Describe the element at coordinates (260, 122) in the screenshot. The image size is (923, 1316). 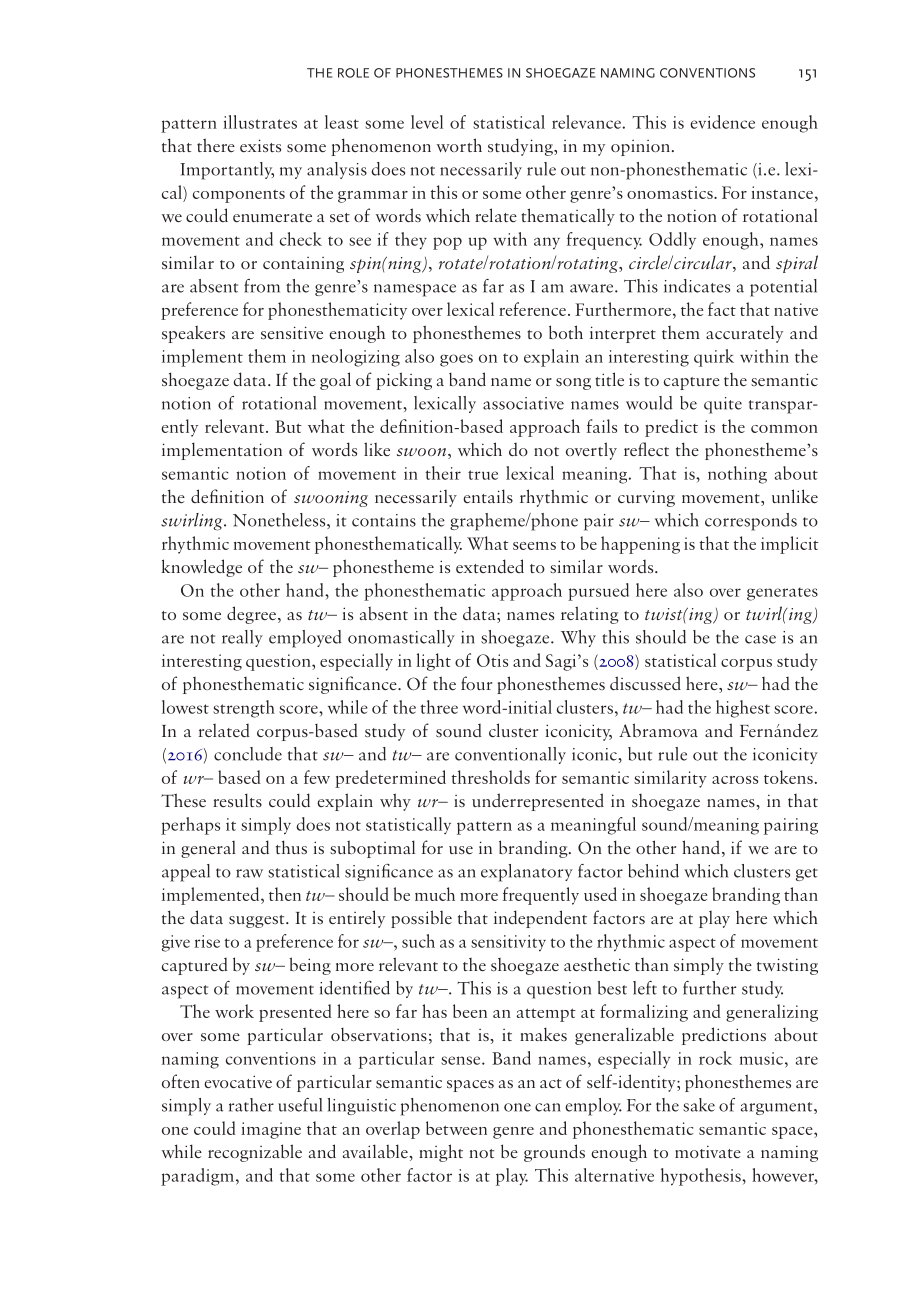
I see `illustrates` at that location.
